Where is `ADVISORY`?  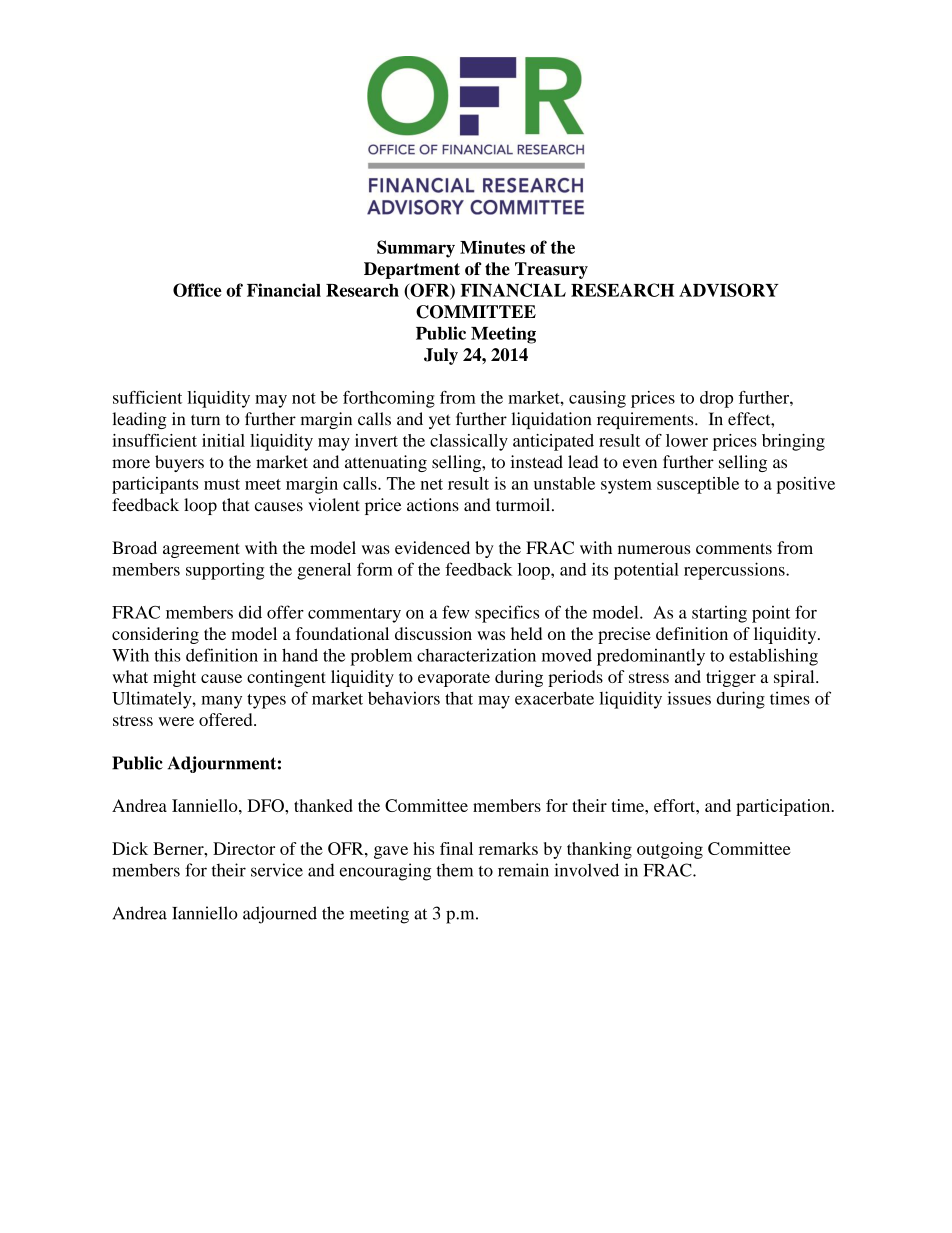 ADVISORY is located at coordinates (729, 290).
